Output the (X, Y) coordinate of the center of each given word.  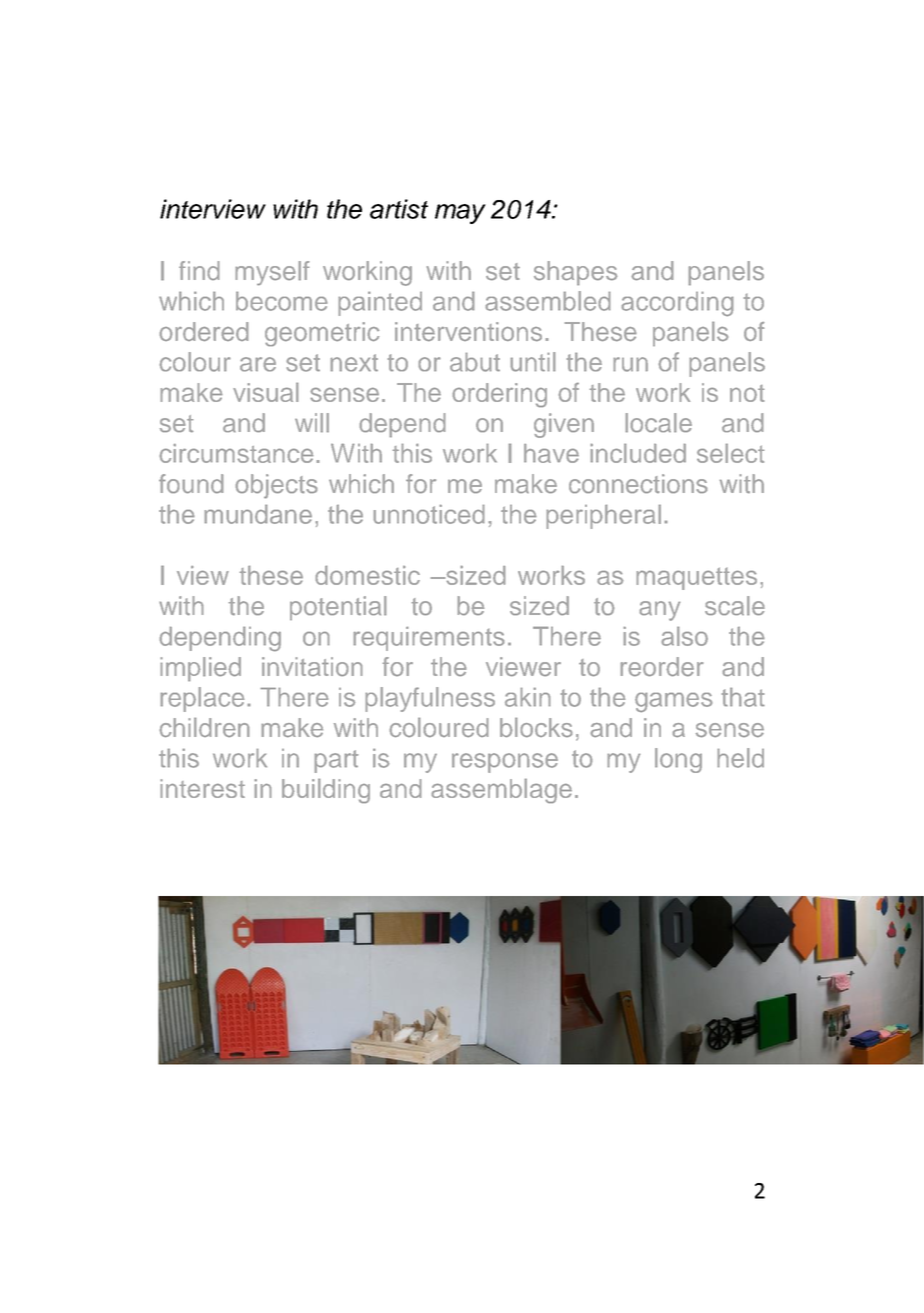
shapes (575, 273)
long (678, 760)
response (505, 763)
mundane (258, 514)
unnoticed (429, 514)
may (460, 214)
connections (638, 483)
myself (272, 273)
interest (203, 788)
